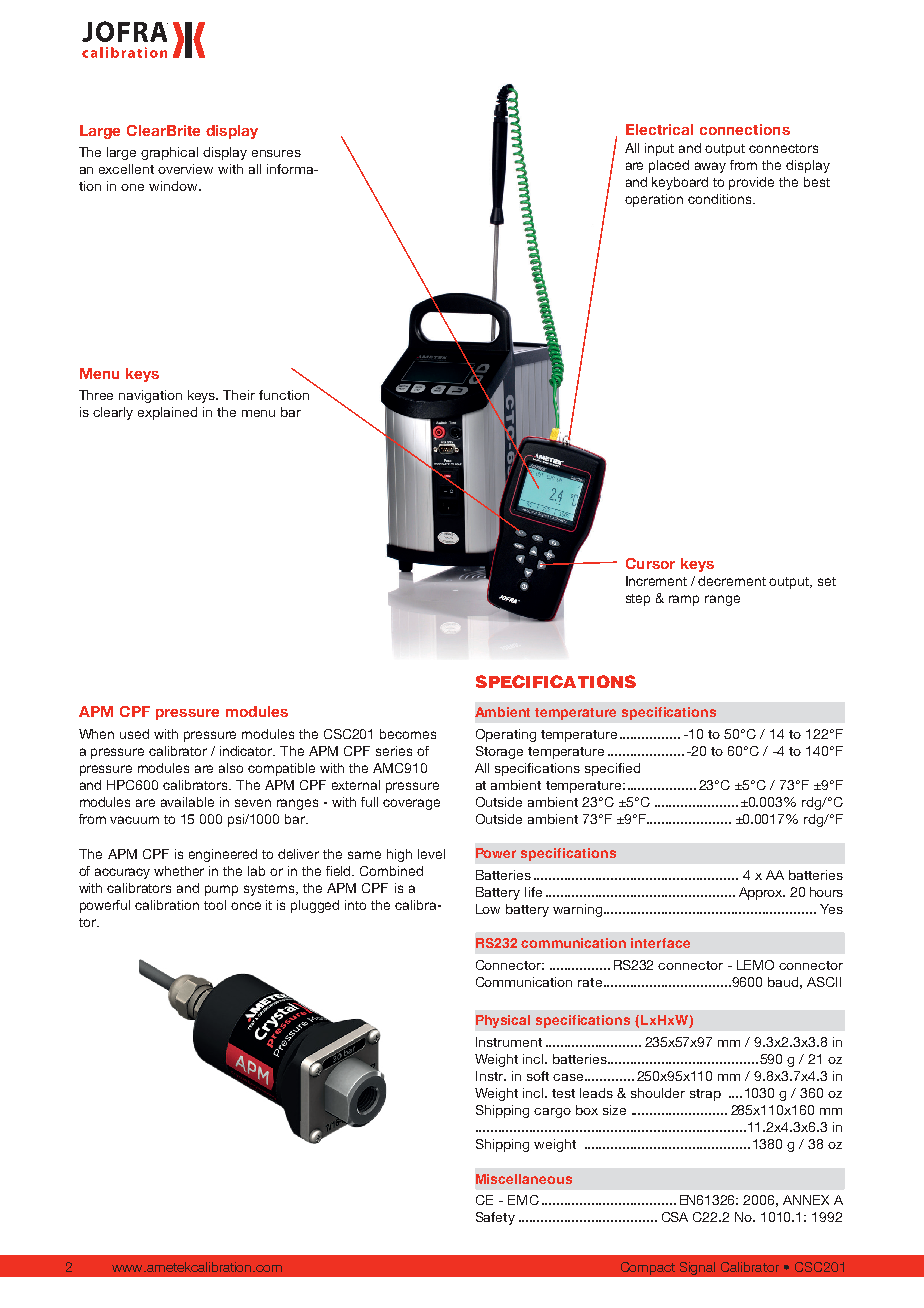  I want to click on ramp, so click(684, 600).
